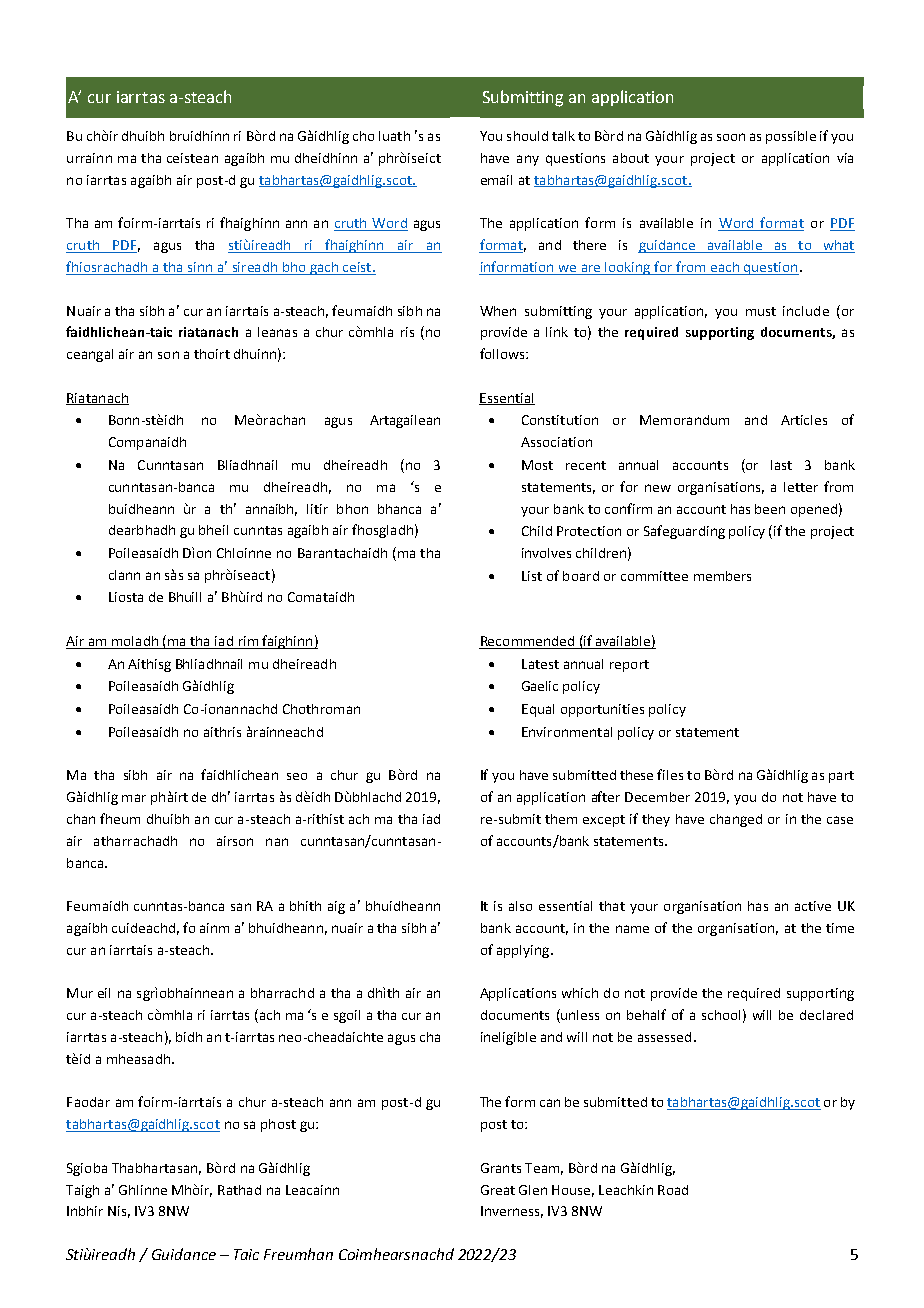 The height and width of the page is (1308, 924). Describe the element at coordinates (501, 1168) in the page. I see `Grants` at that location.
